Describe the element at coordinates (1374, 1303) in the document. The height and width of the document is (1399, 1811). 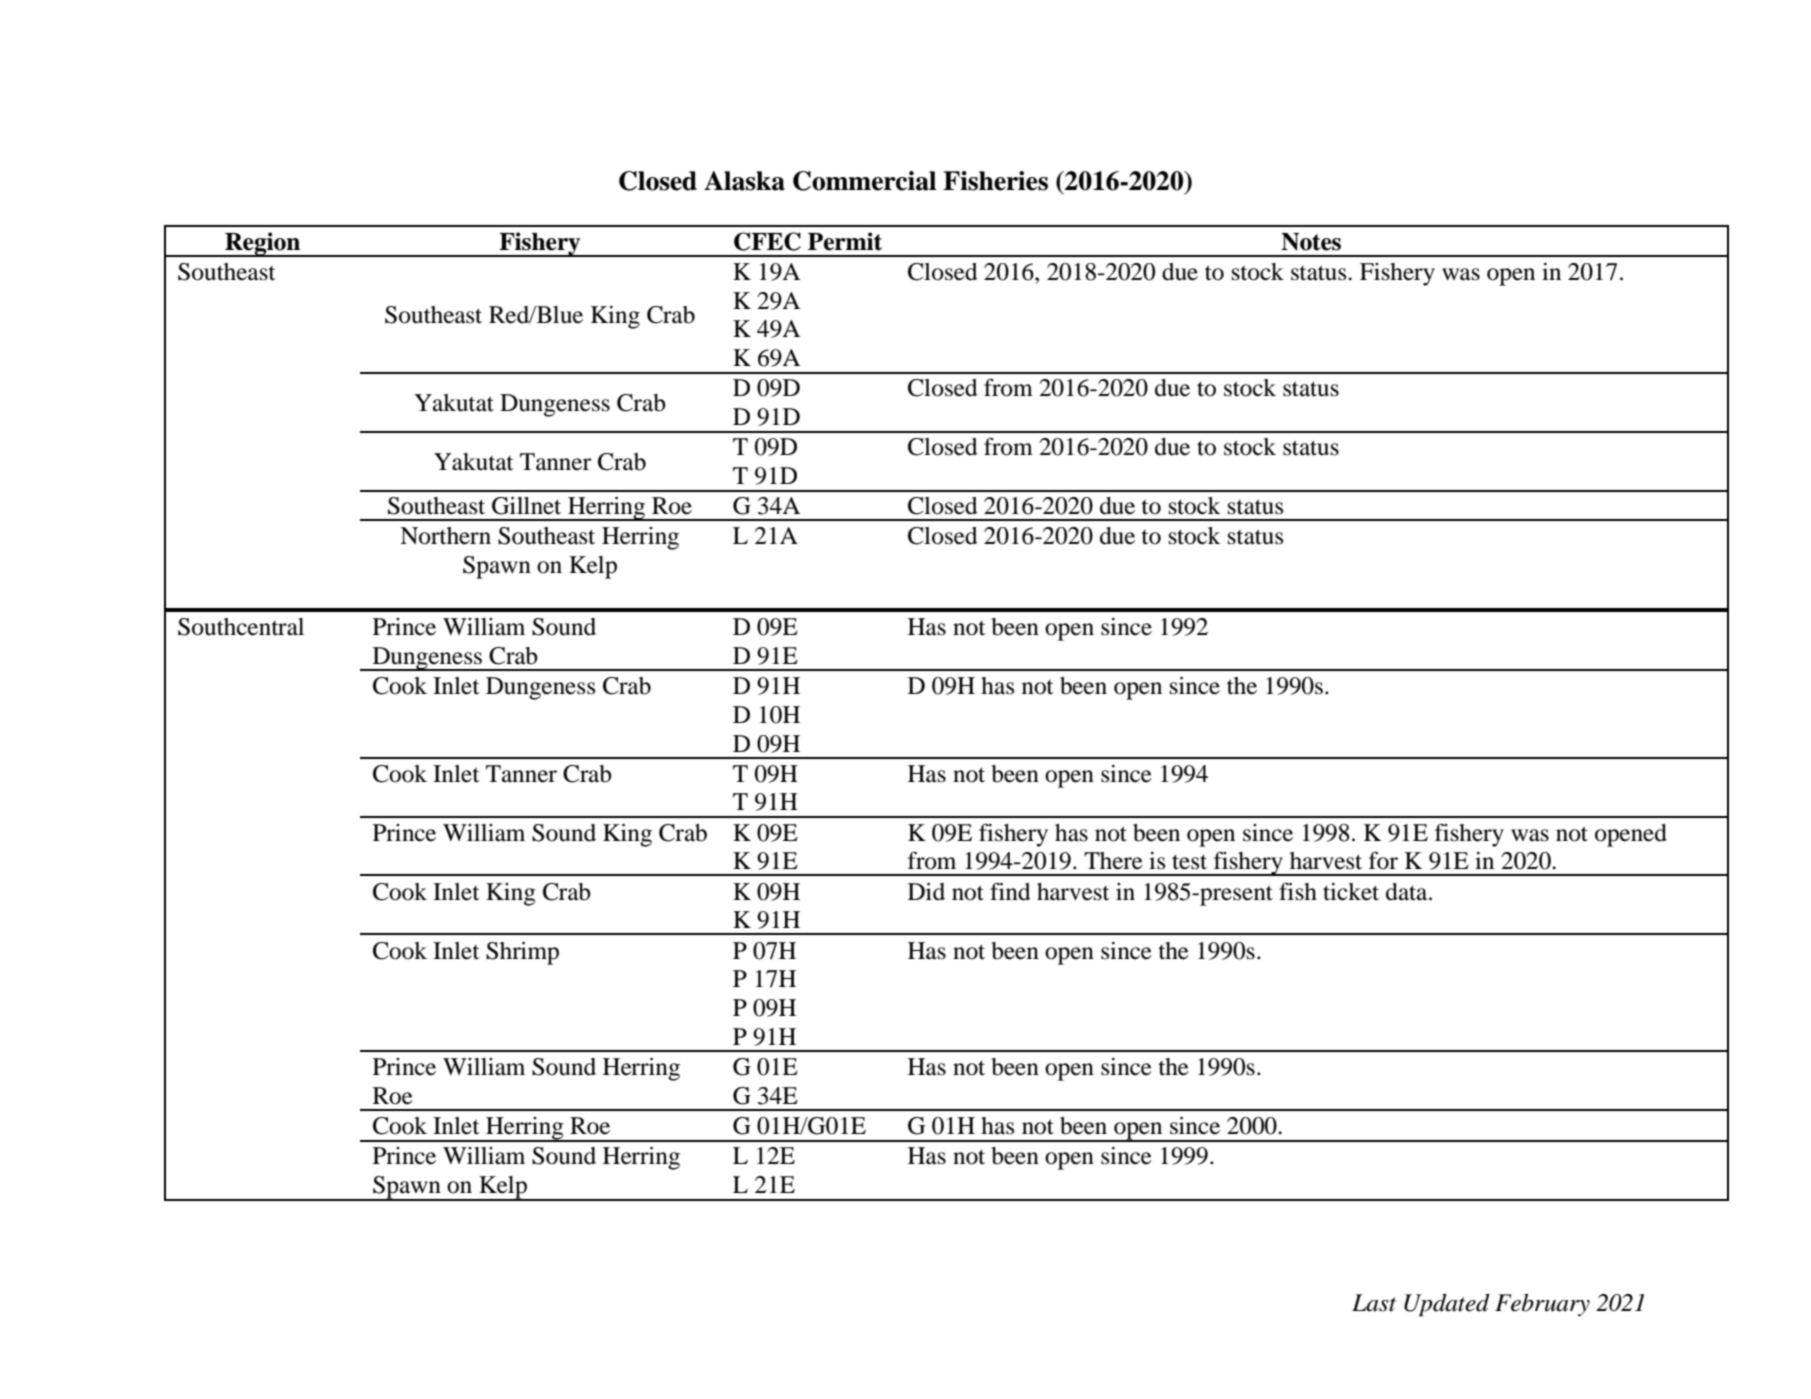
I see `Last` at that location.
